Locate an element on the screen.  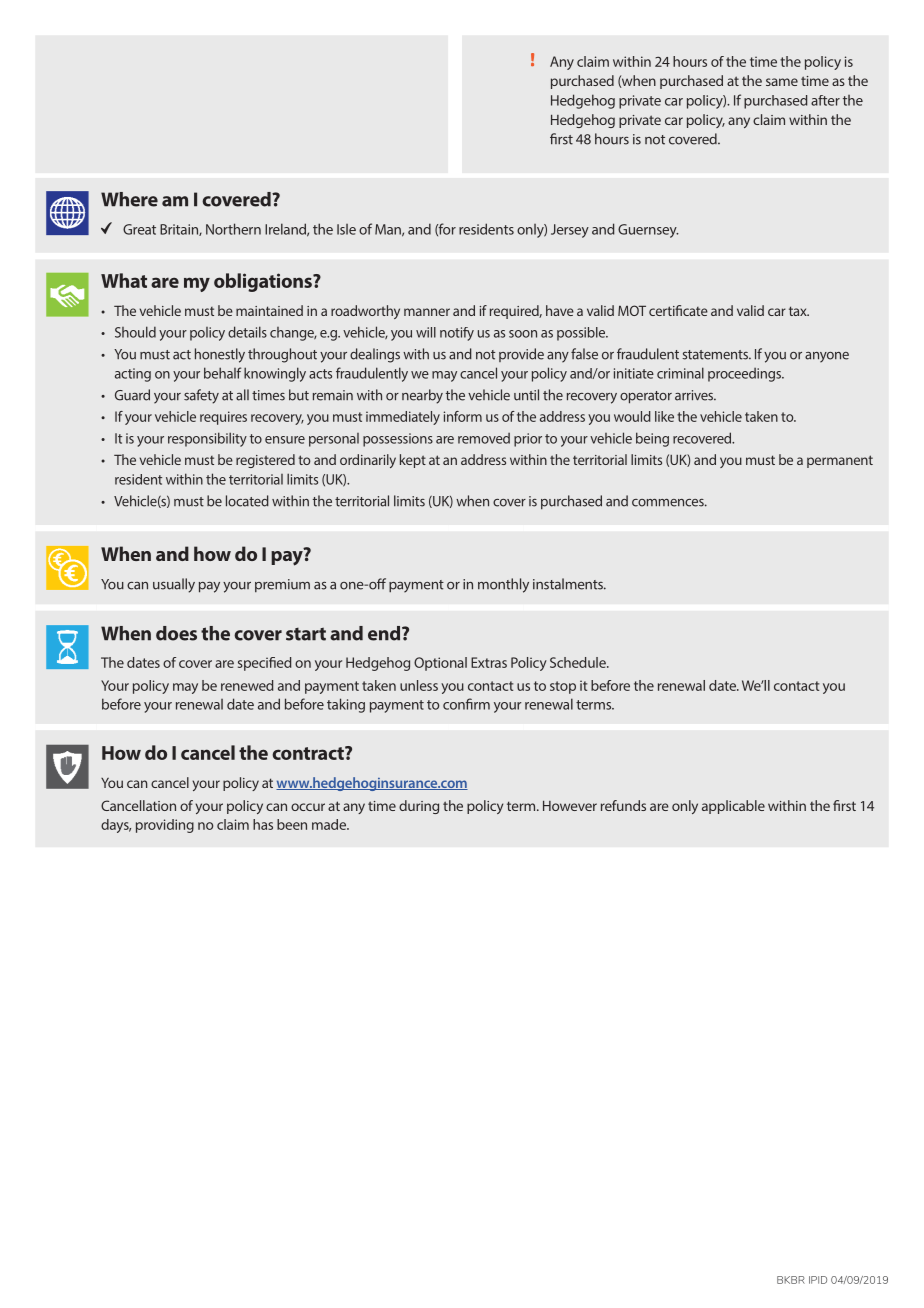
providing is located at coordinates (165, 826).
